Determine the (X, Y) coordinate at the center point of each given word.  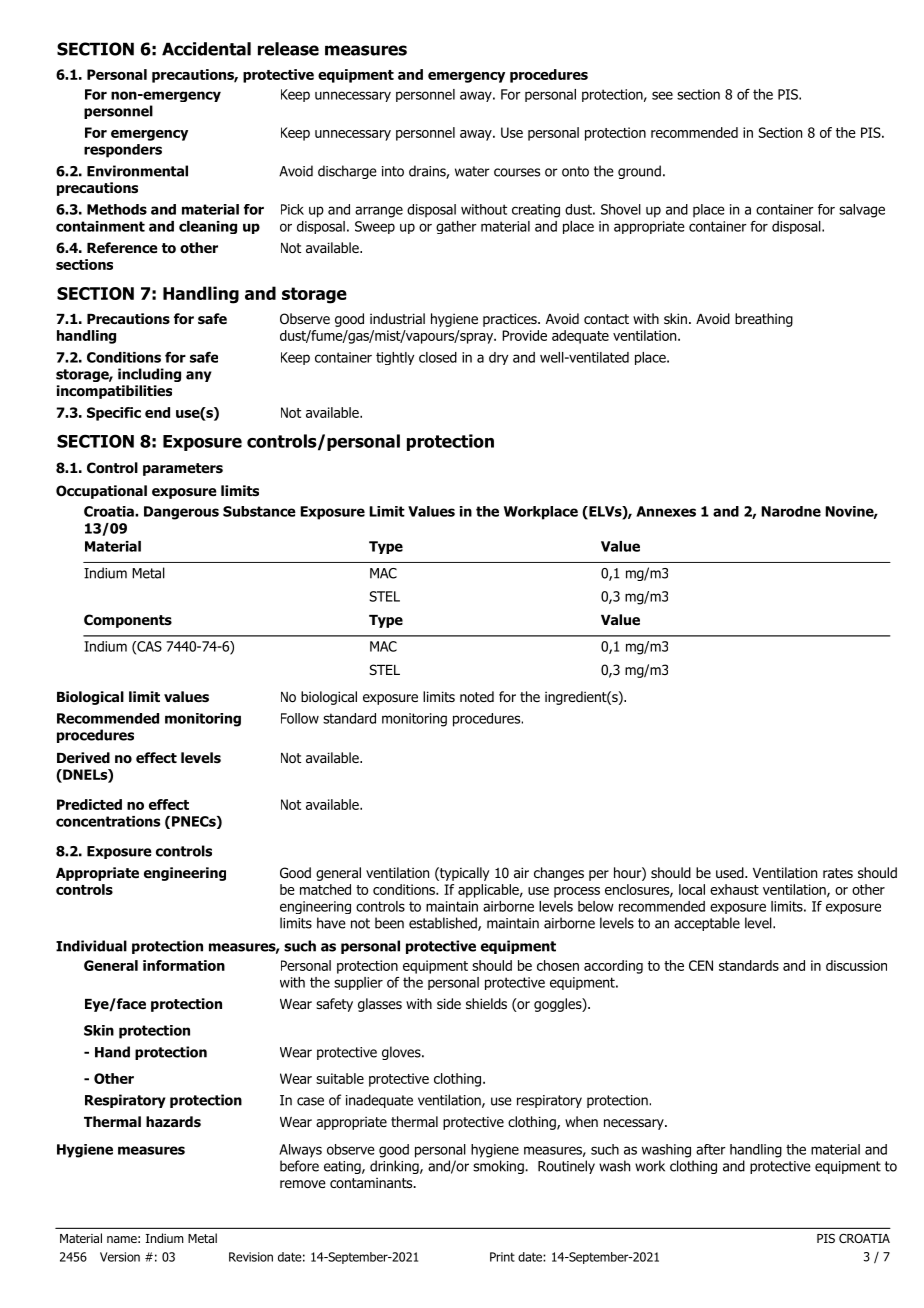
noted (477, 696)
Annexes (666, 511)
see (662, 95)
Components (128, 621)
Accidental (206, 49)
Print (502, 1257)
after (711, 1149)
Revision (251, 1257)
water (472, 171)
